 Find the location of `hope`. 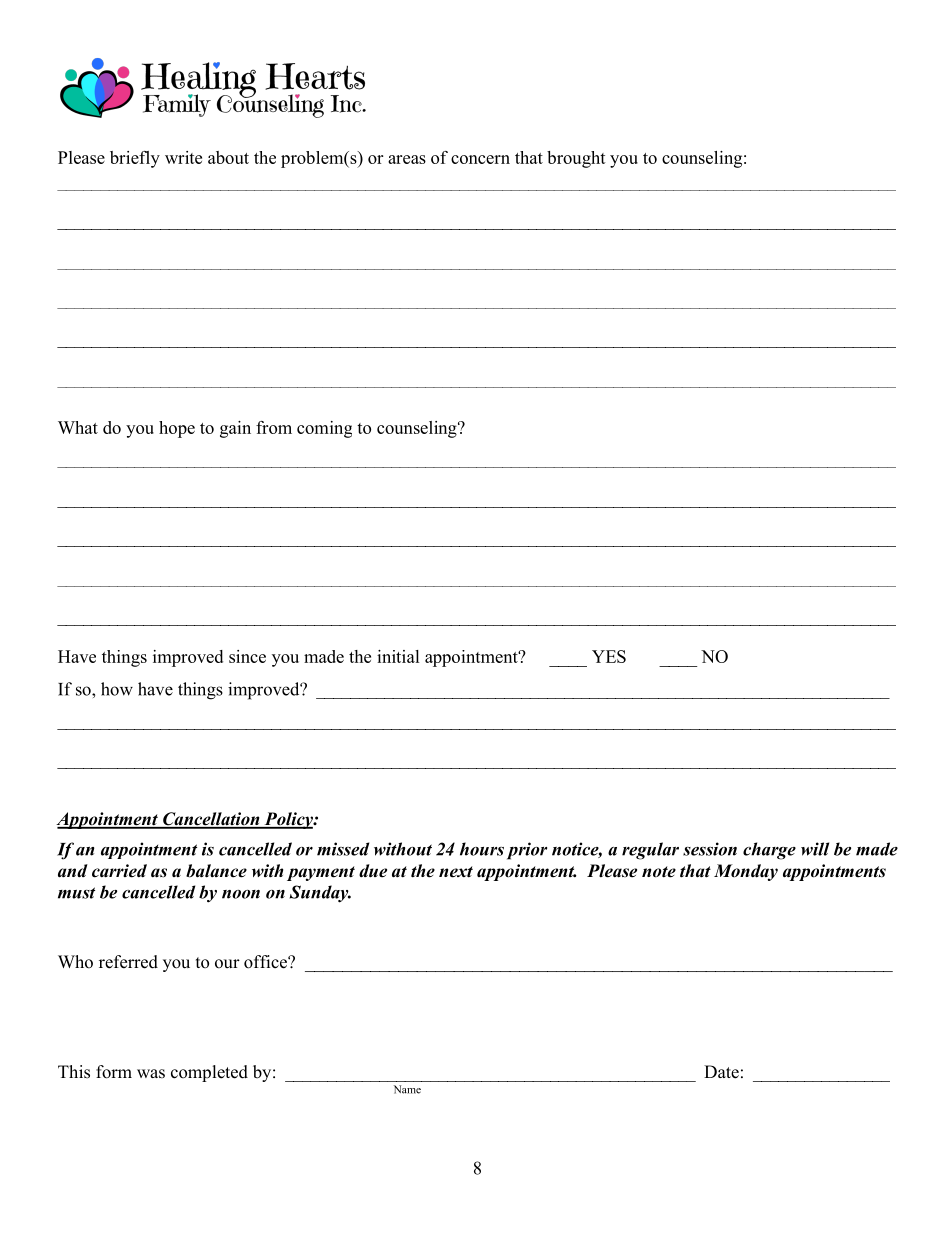

hope is located at coordinates (177, 429).
